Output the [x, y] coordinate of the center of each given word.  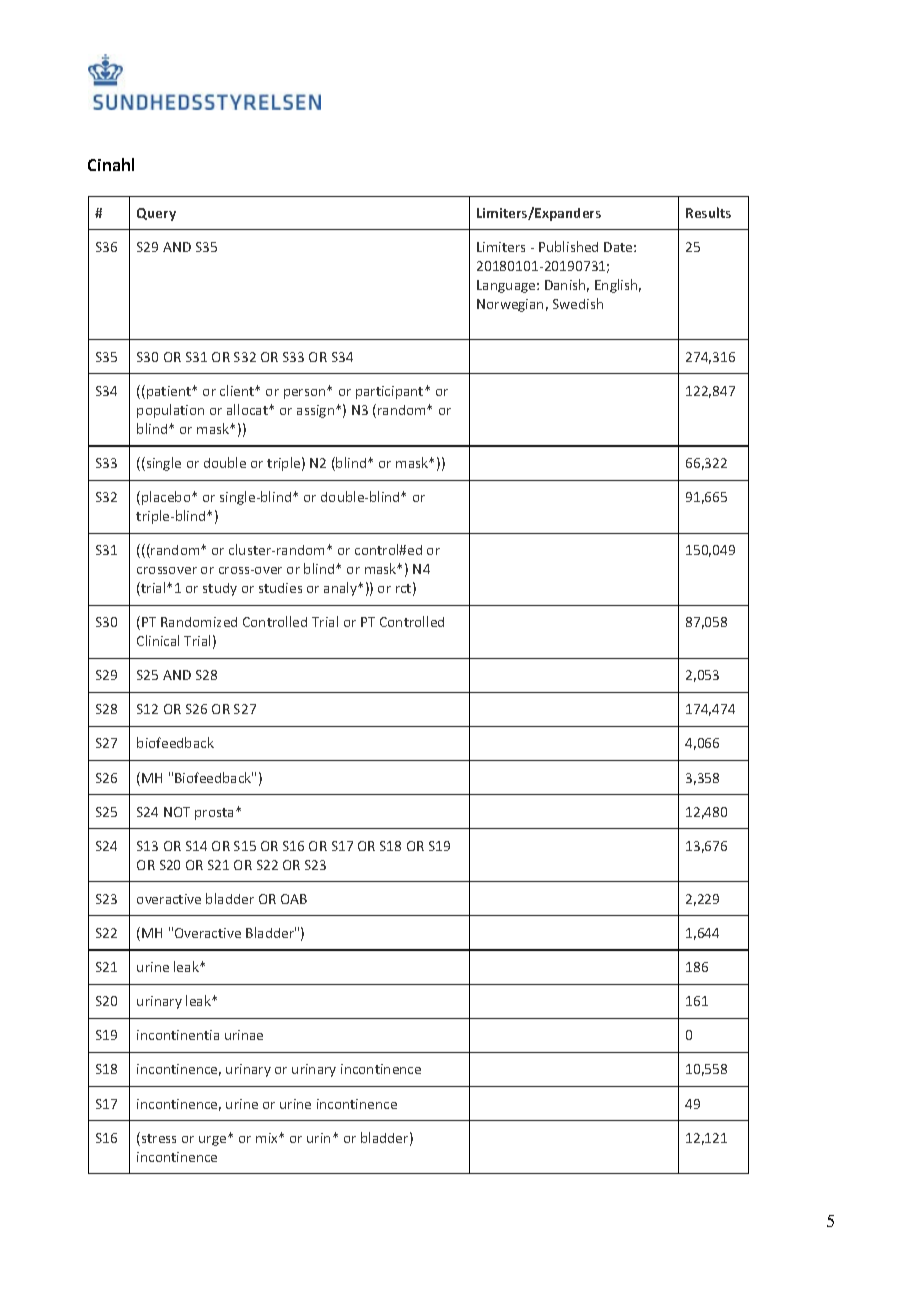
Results [708, 212]
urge [214, 1141]
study [220, 589]
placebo [167, 498]
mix [268, 1138]
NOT [177, 812]
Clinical [158, 640]
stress [159, 1138]
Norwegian [510, 305]
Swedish [578, 303]
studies [280, 588]
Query [156, 214]
